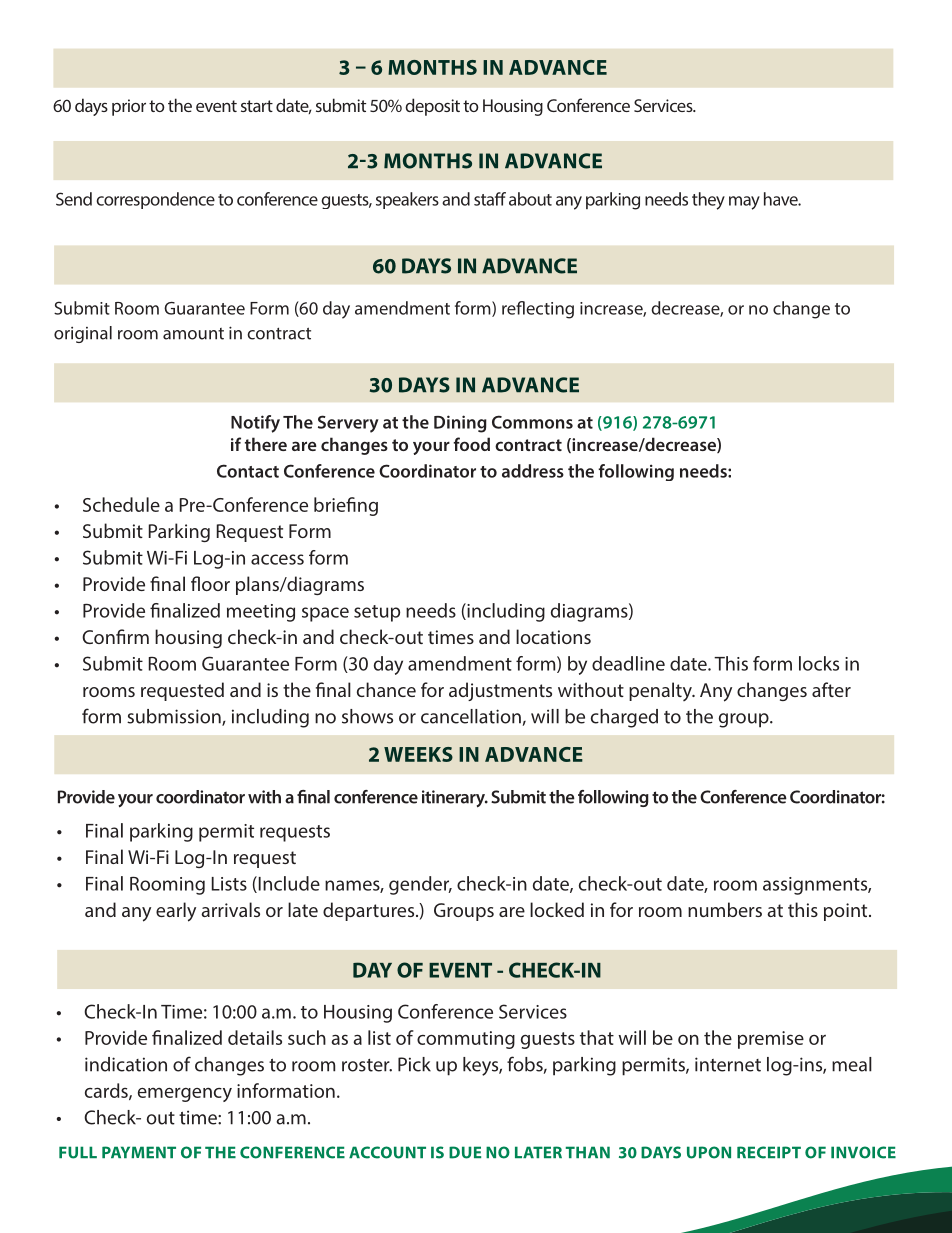  I want to click on food, so click(471, 444).
